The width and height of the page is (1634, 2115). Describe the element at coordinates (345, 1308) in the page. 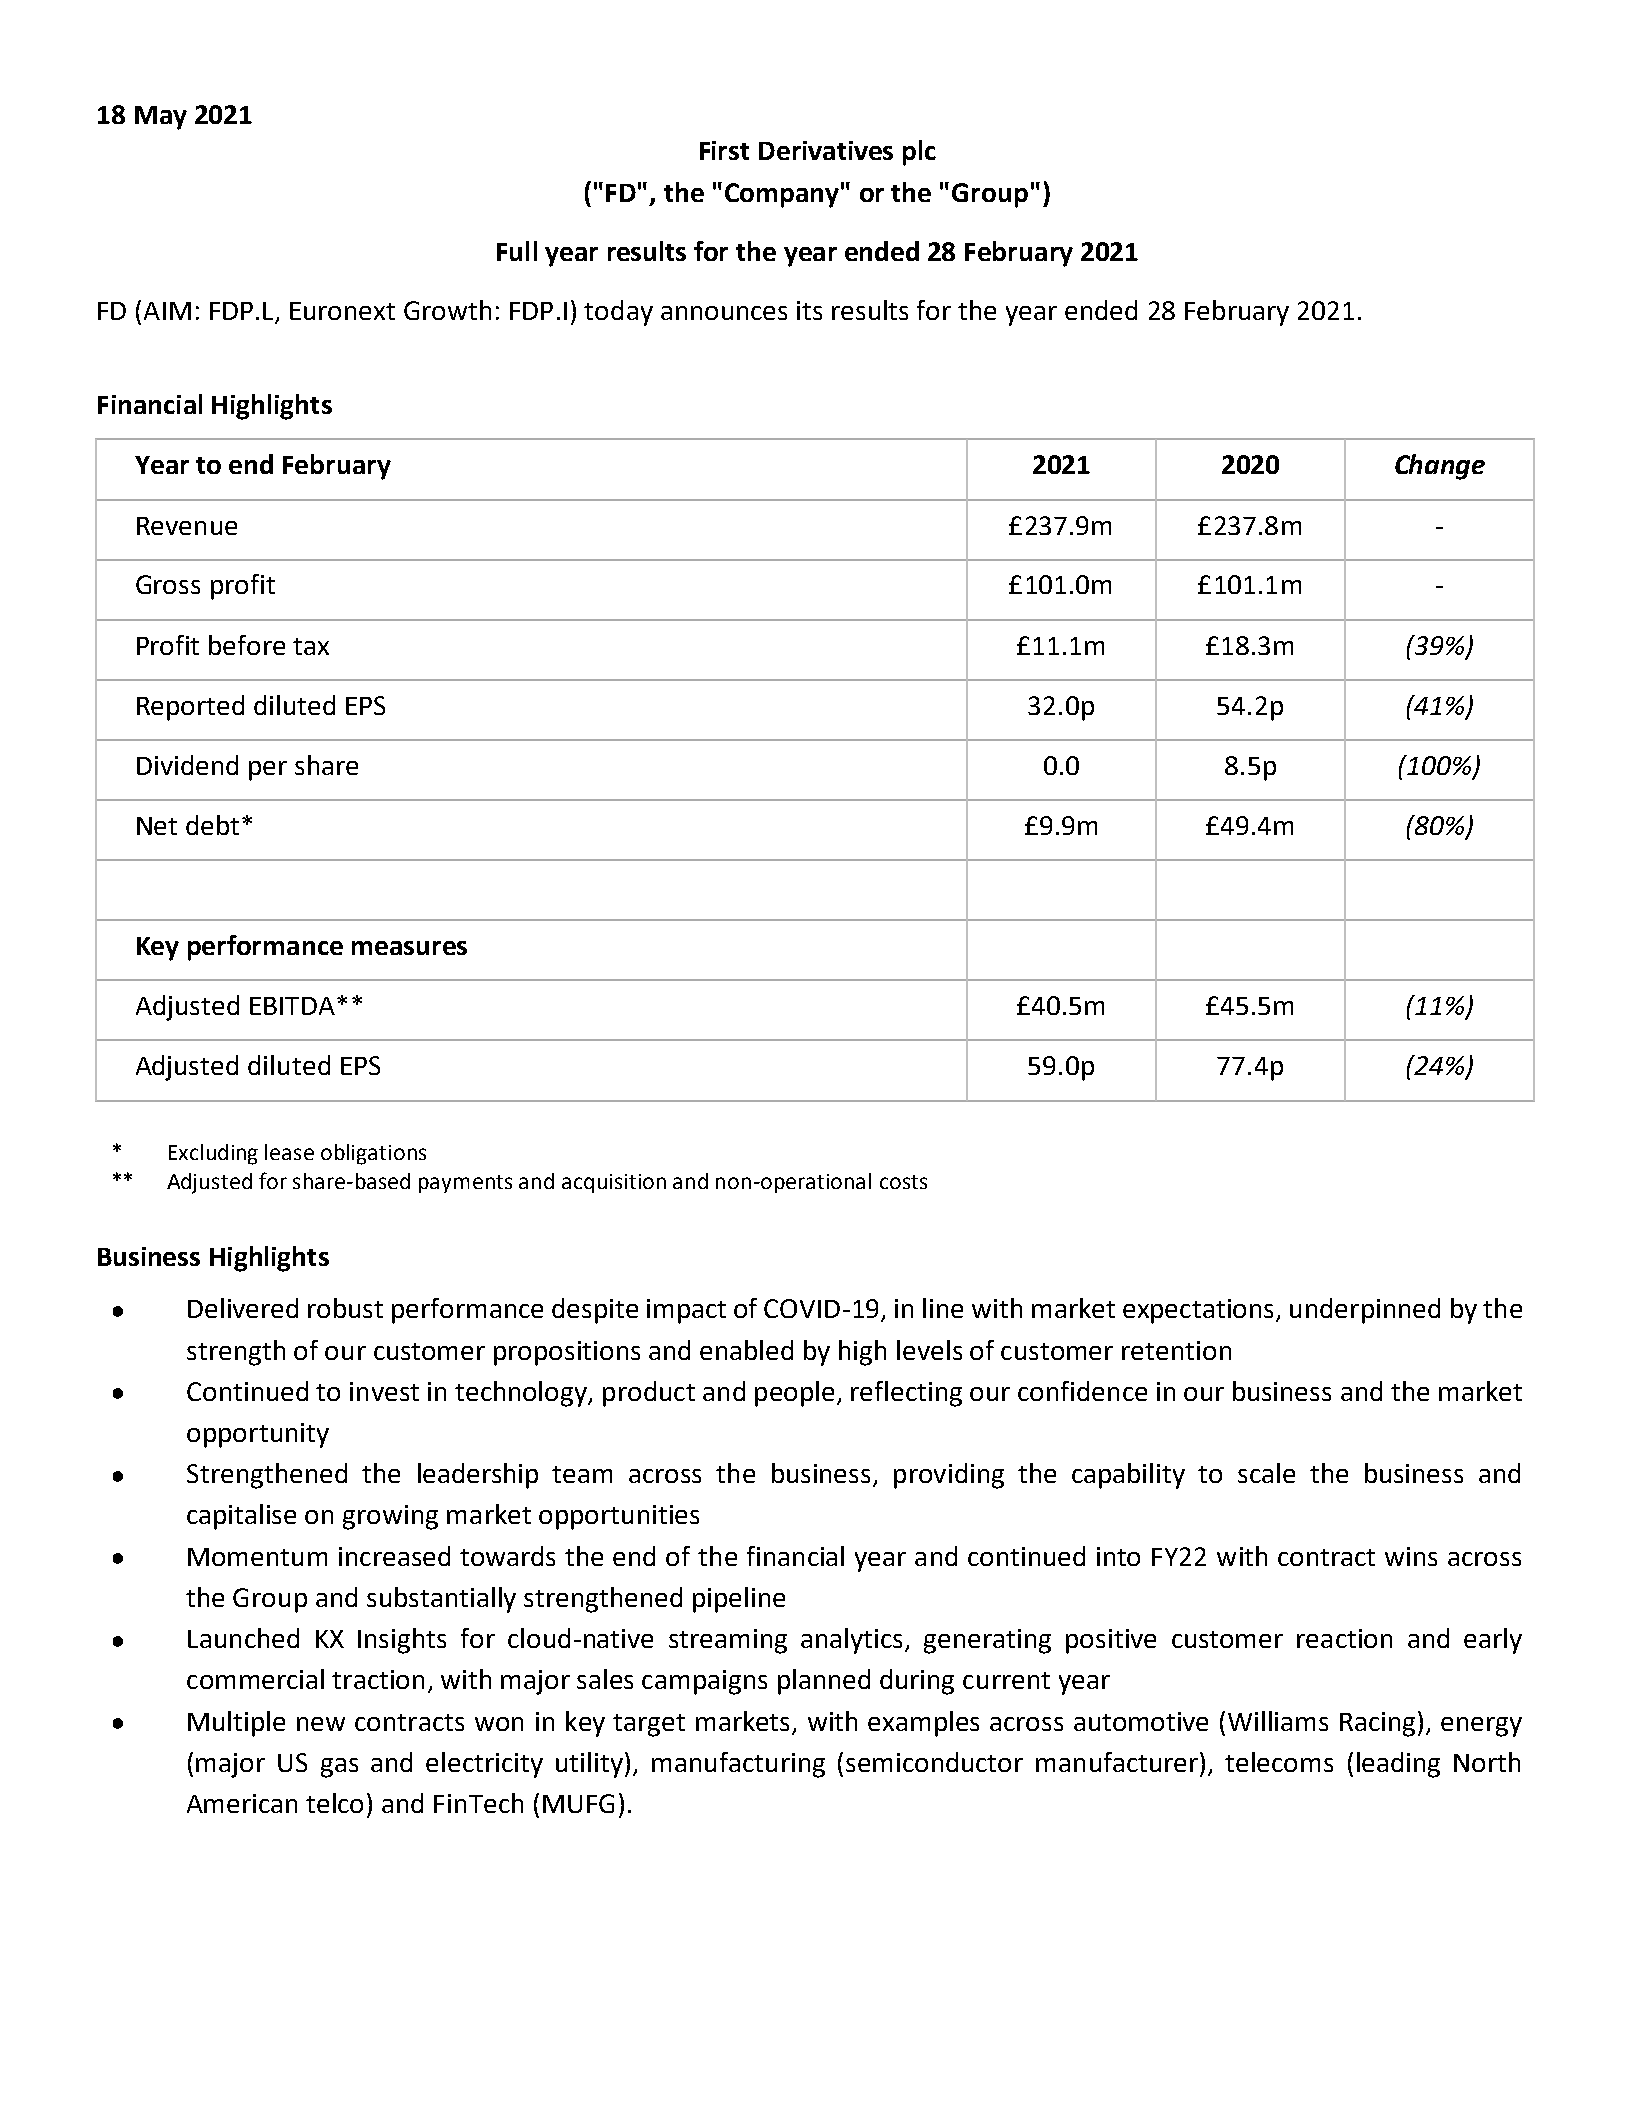

I see `robust` at that location.
